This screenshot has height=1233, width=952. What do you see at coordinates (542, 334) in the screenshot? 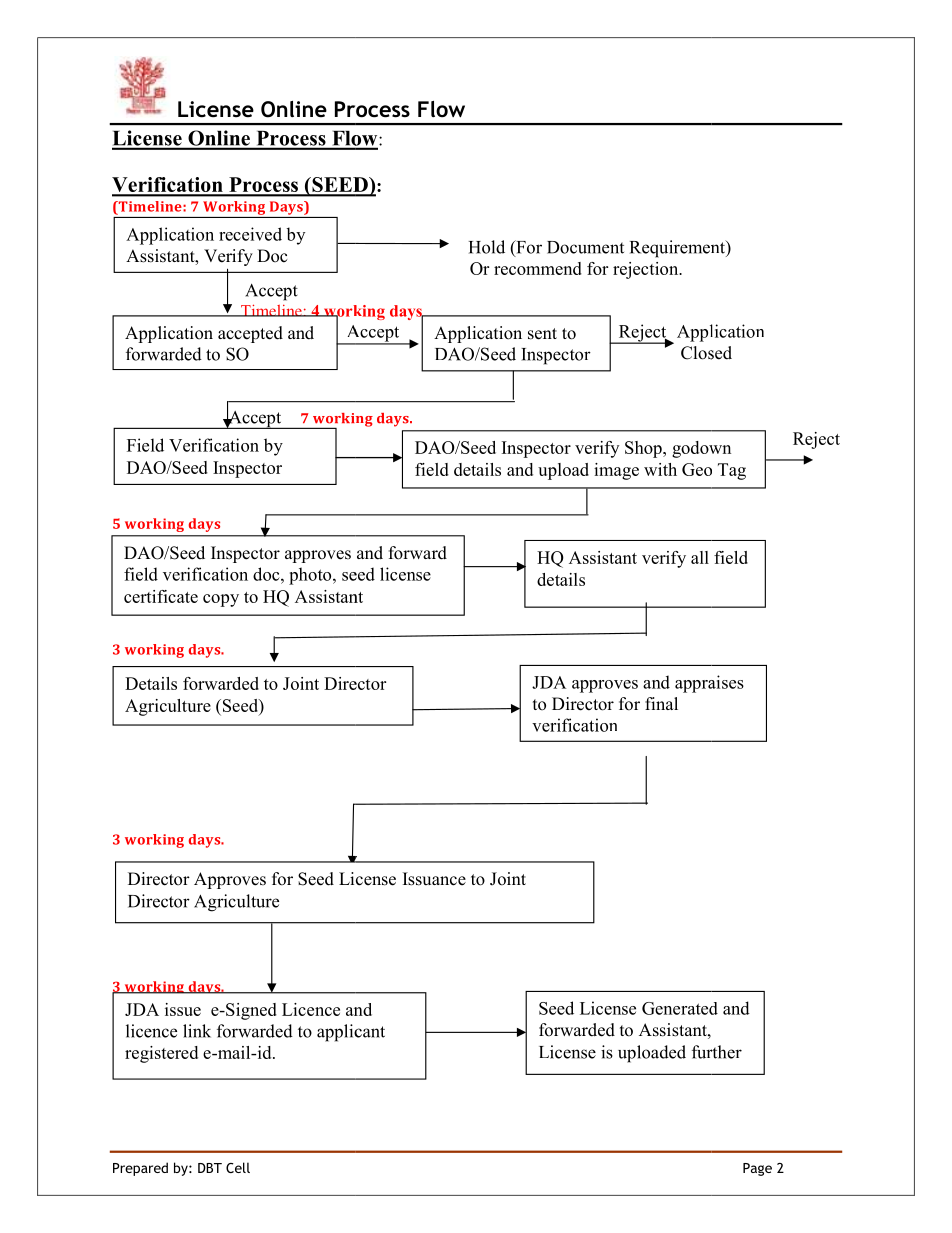
I see `sent` at bounding box center [542, 334].
